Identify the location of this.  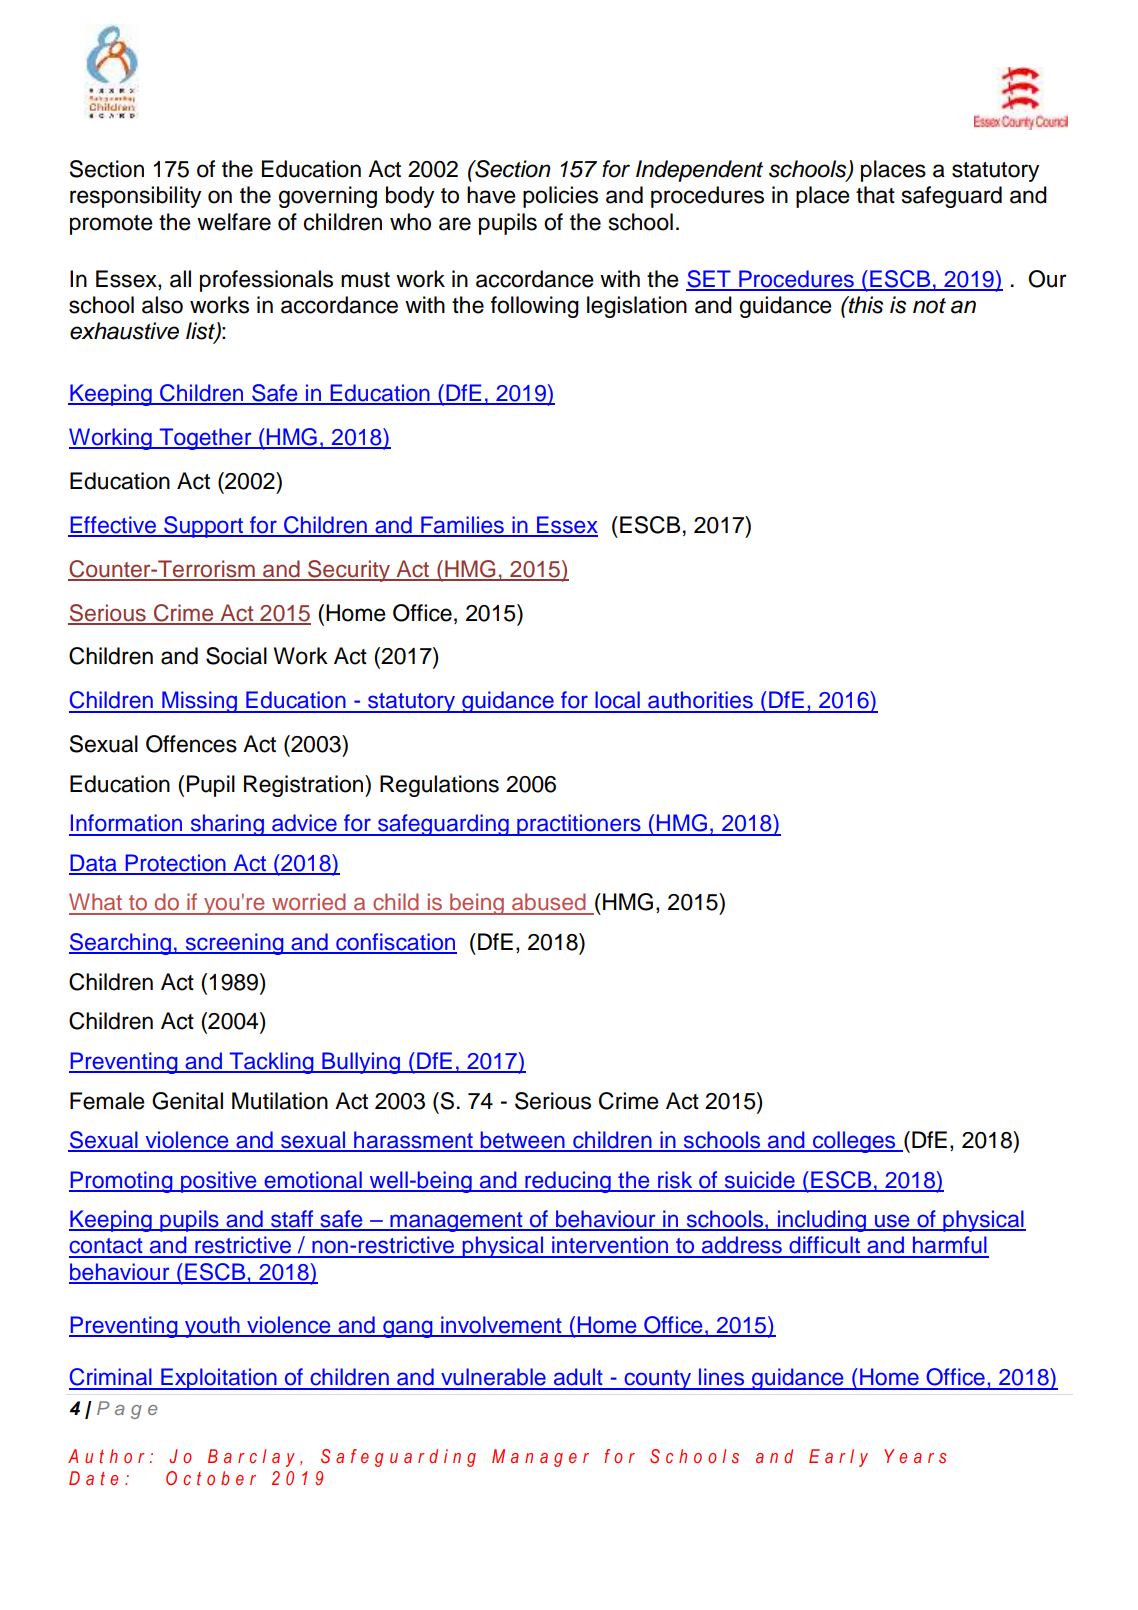
(865, 305).
